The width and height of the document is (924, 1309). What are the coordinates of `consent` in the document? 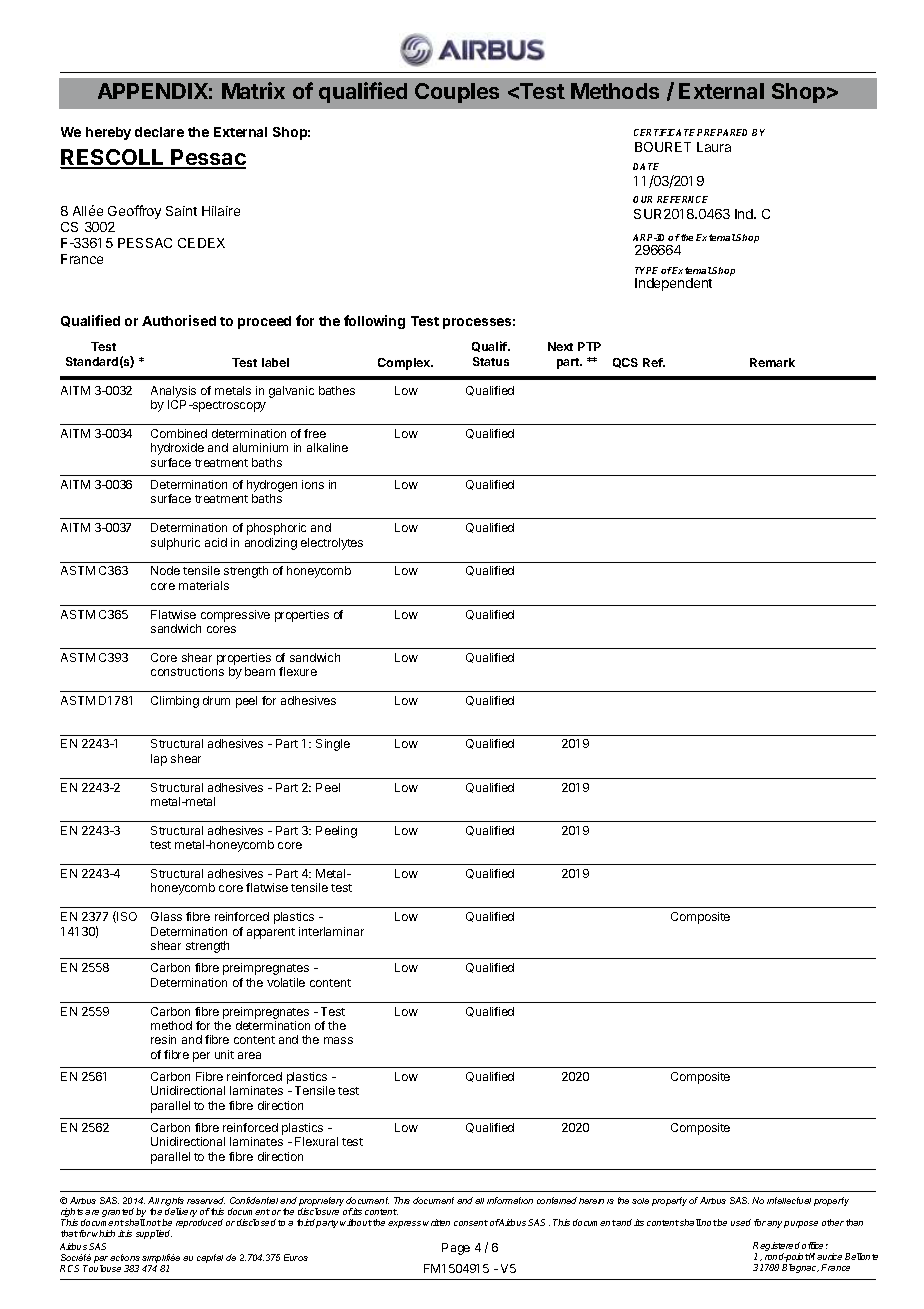 It's located at (471, 1223).
